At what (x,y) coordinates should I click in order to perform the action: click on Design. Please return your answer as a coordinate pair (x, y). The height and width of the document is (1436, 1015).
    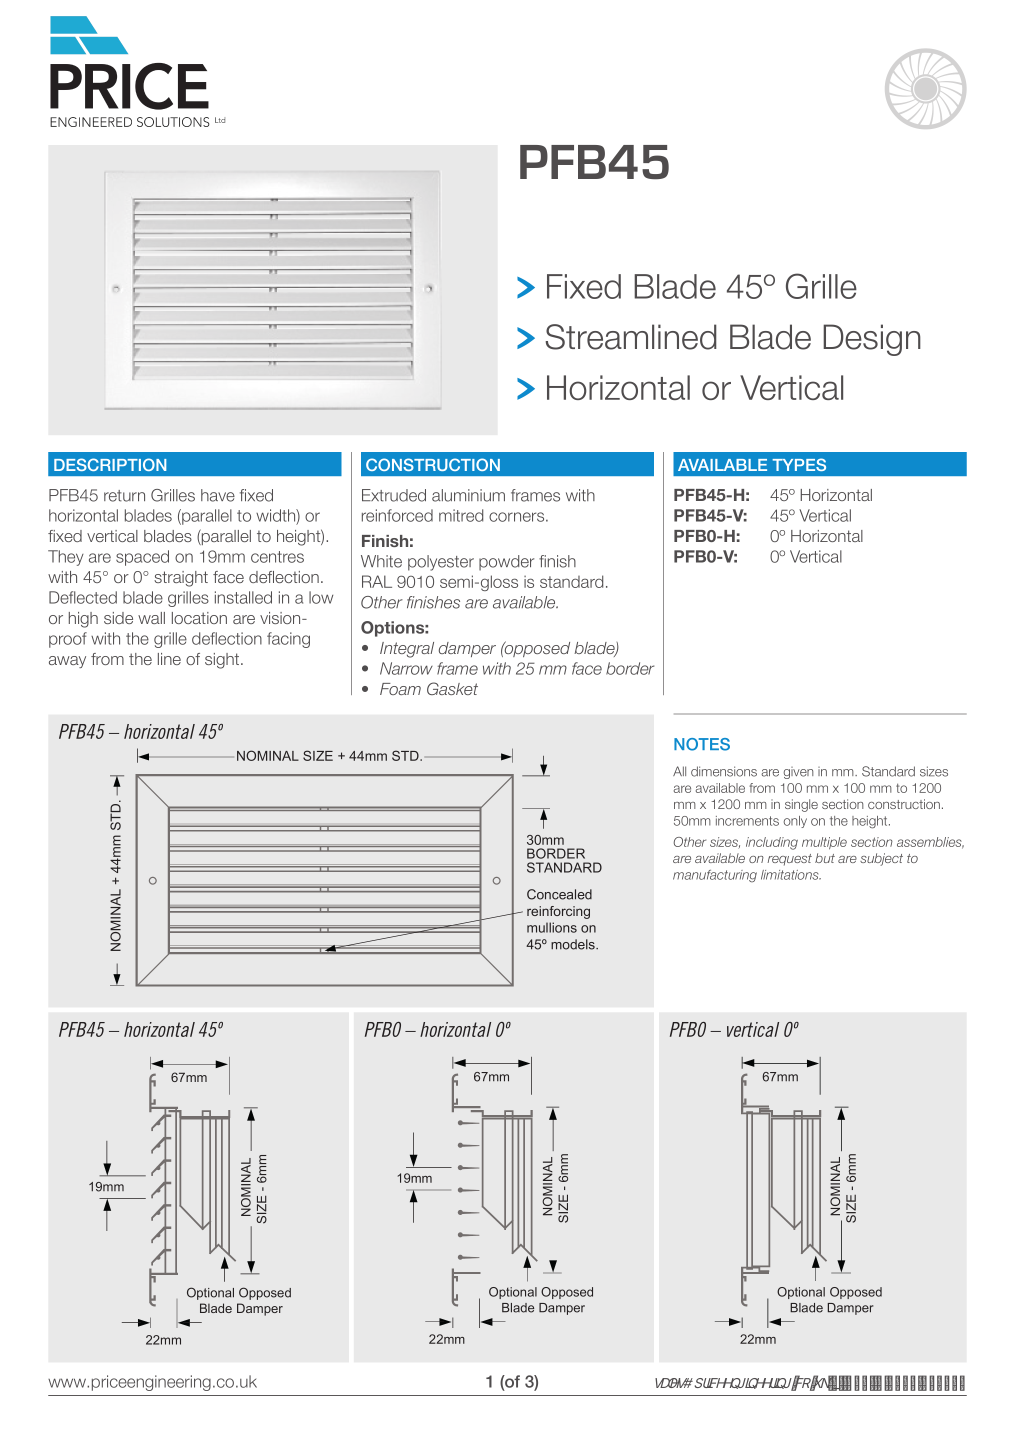
    Looking at the image, I should click on (872, 340).
